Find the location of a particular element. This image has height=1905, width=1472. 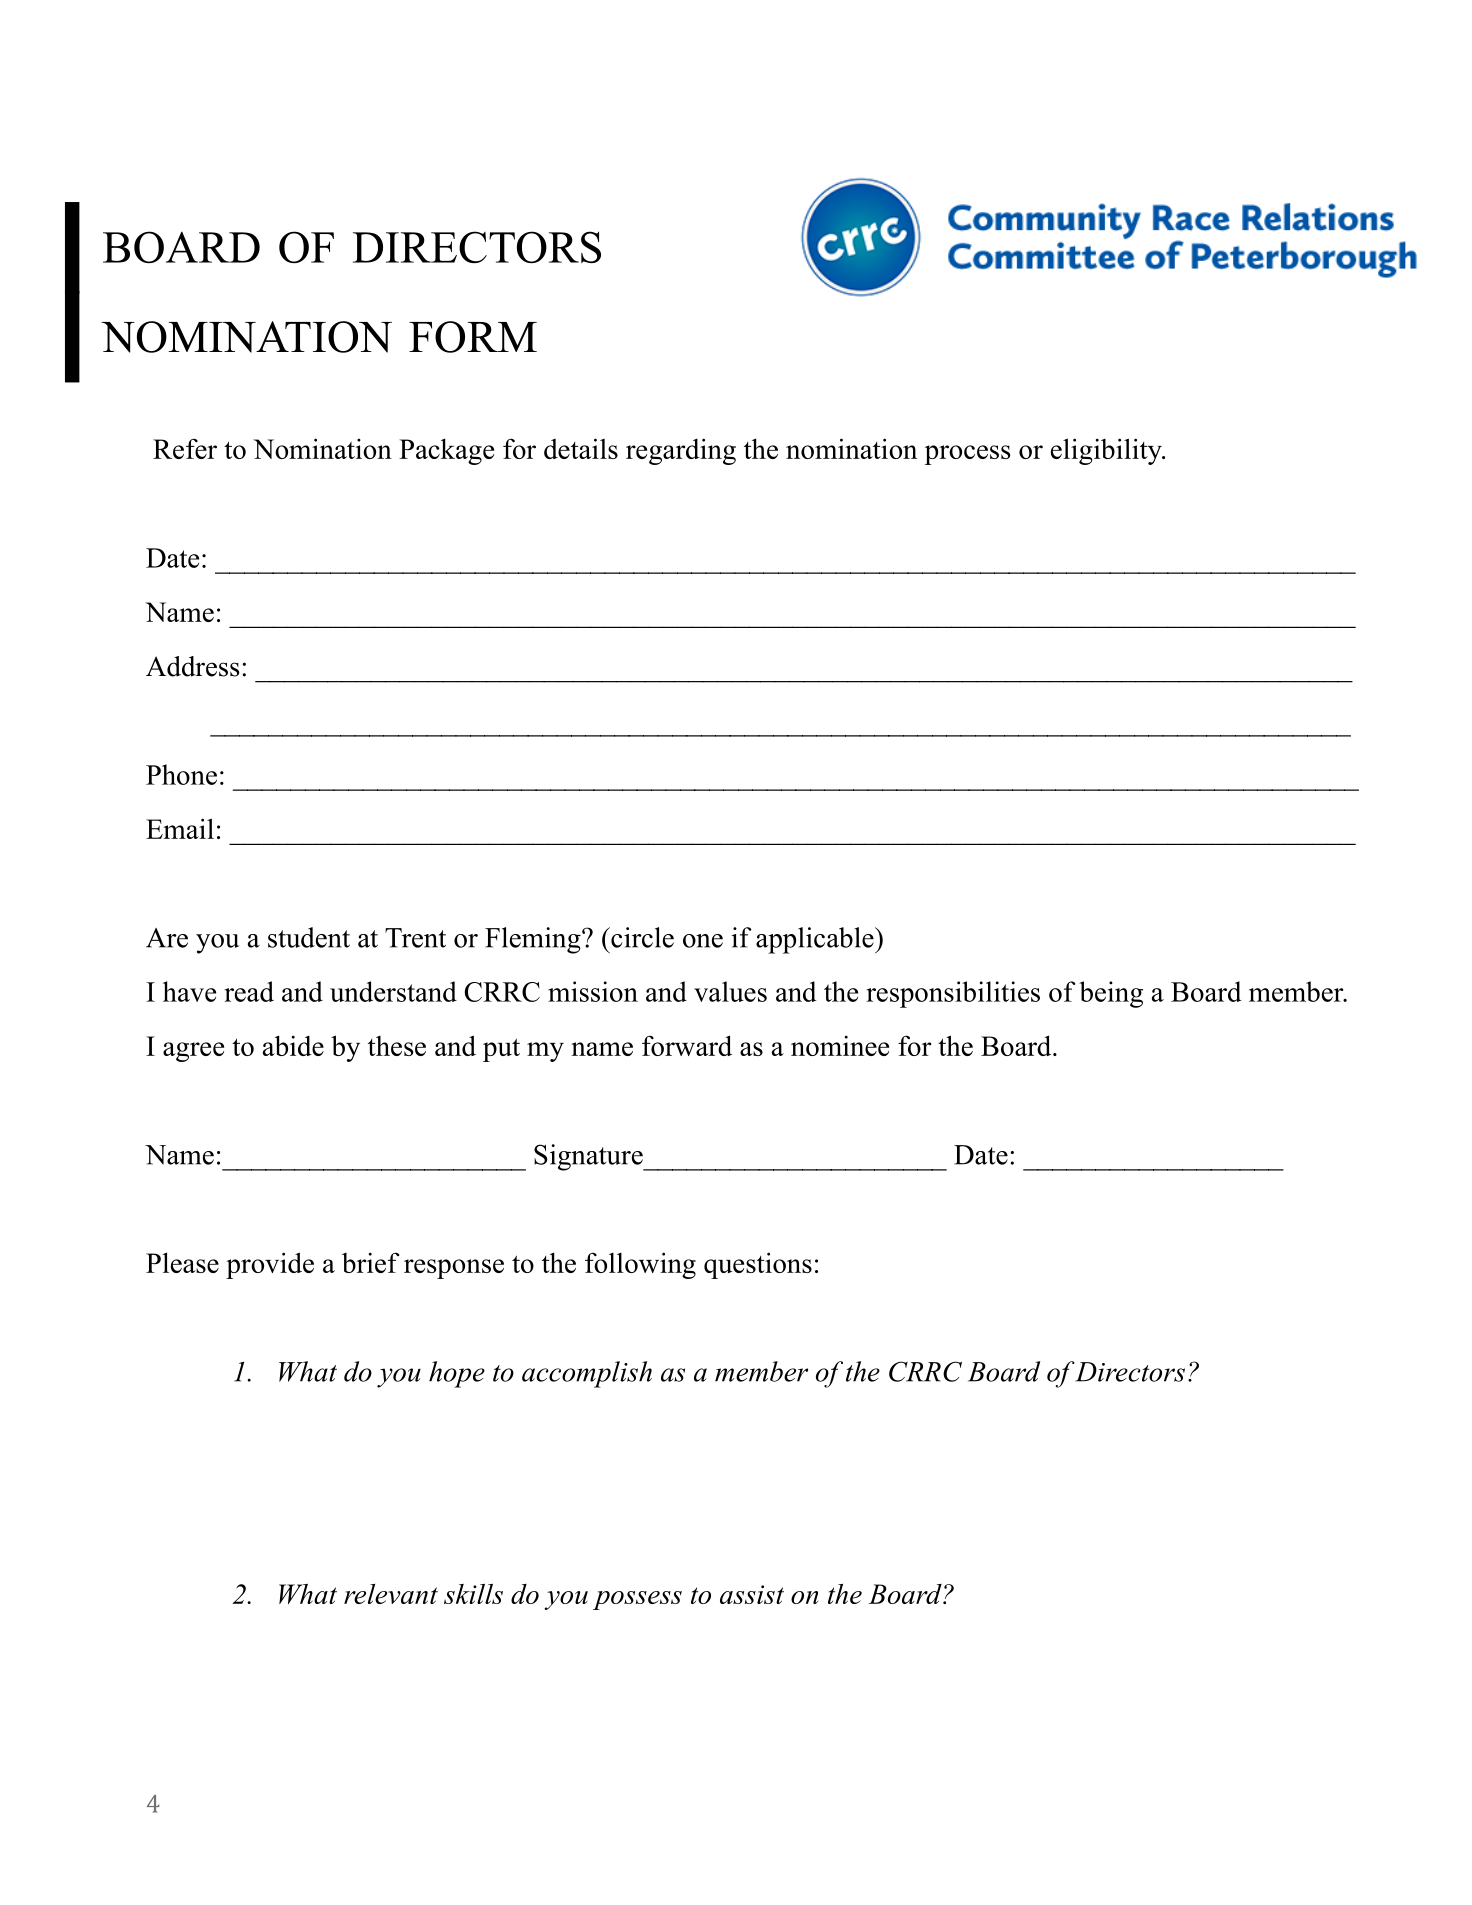

nominee is located at coordinates (840, 1045).
